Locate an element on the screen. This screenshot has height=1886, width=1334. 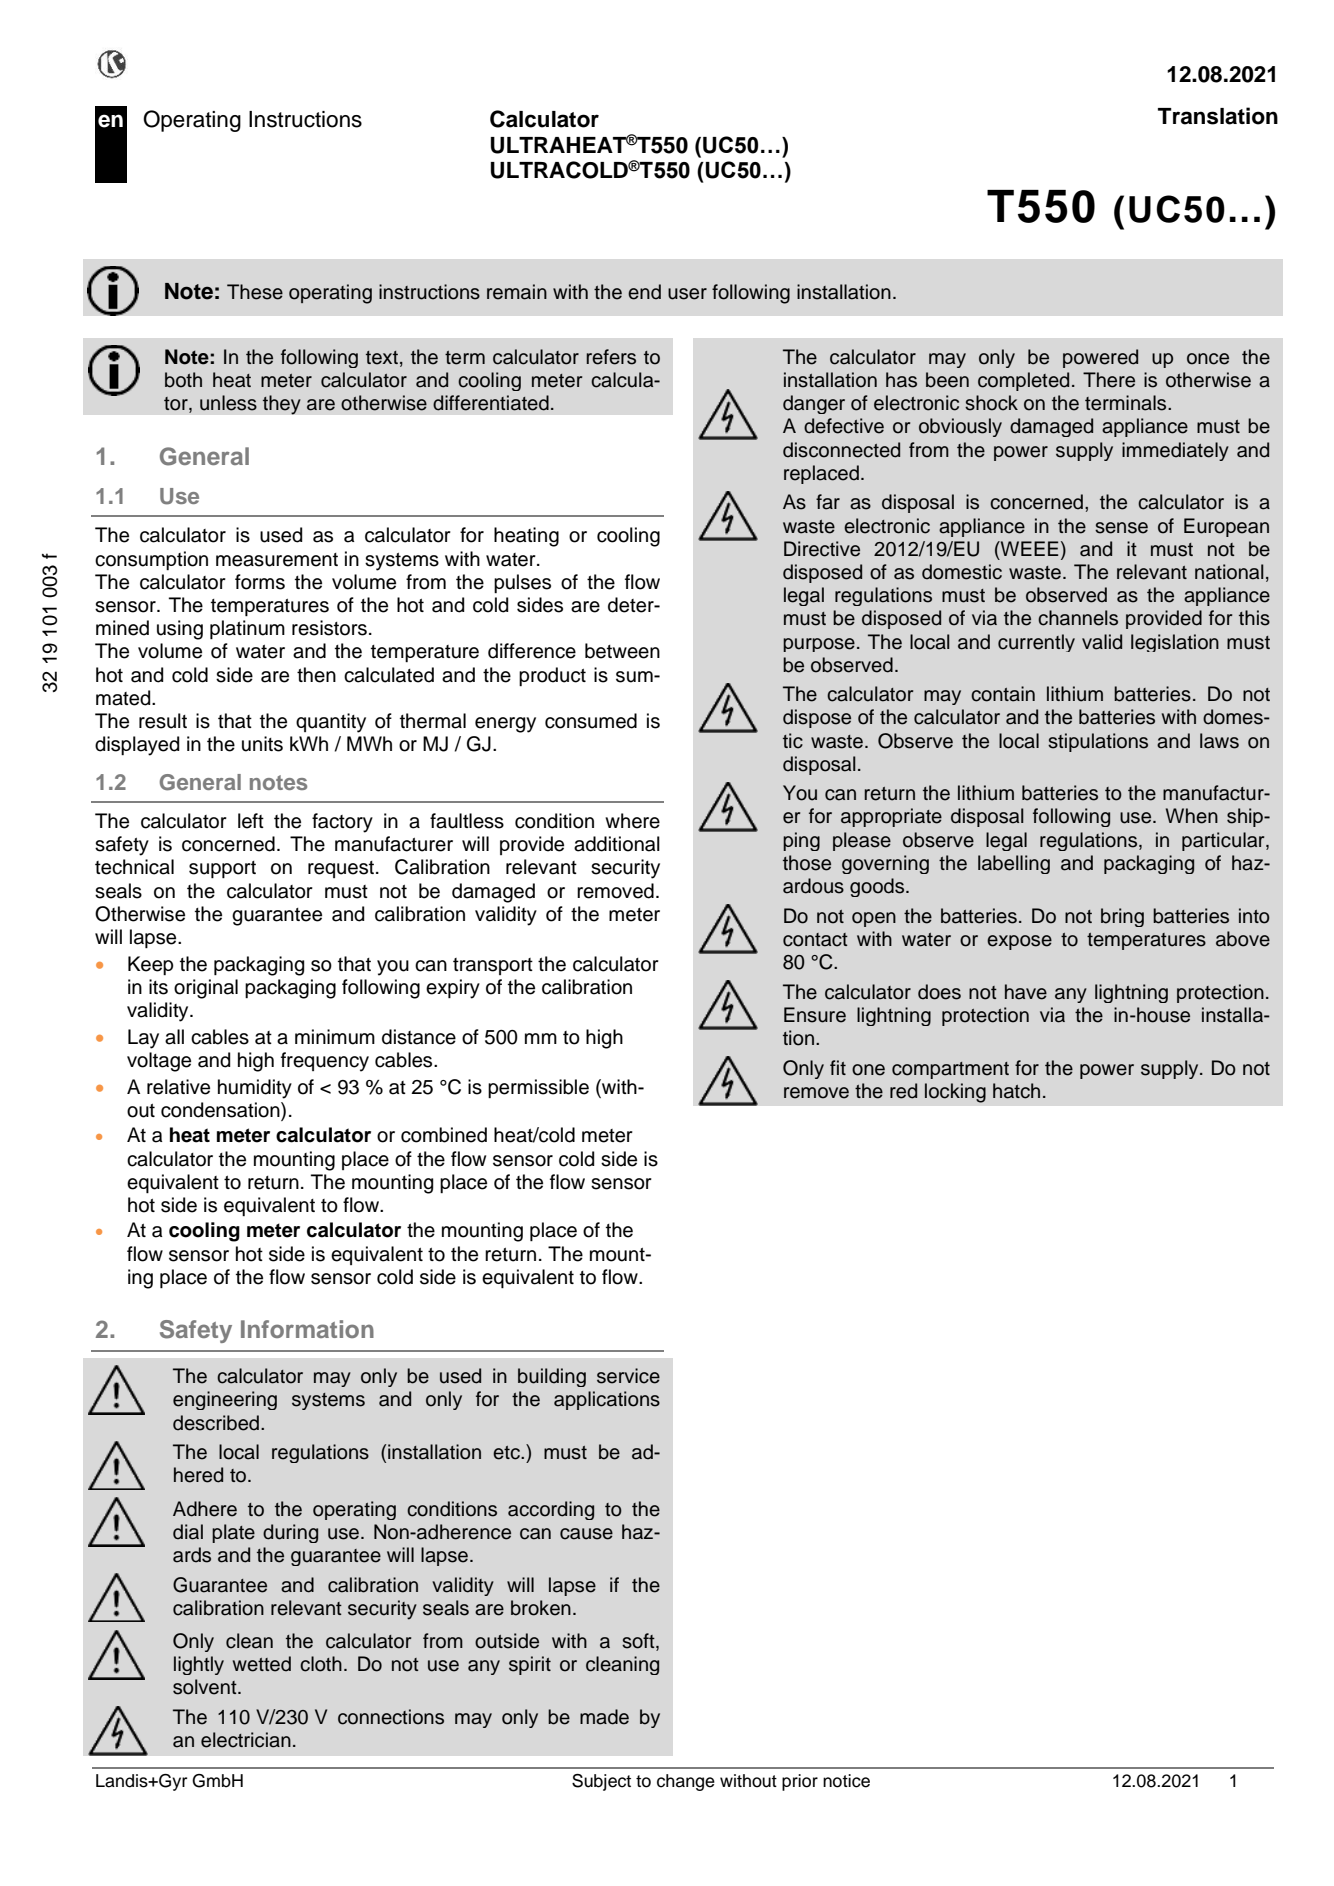
then is located at coordinates (316, 675).
